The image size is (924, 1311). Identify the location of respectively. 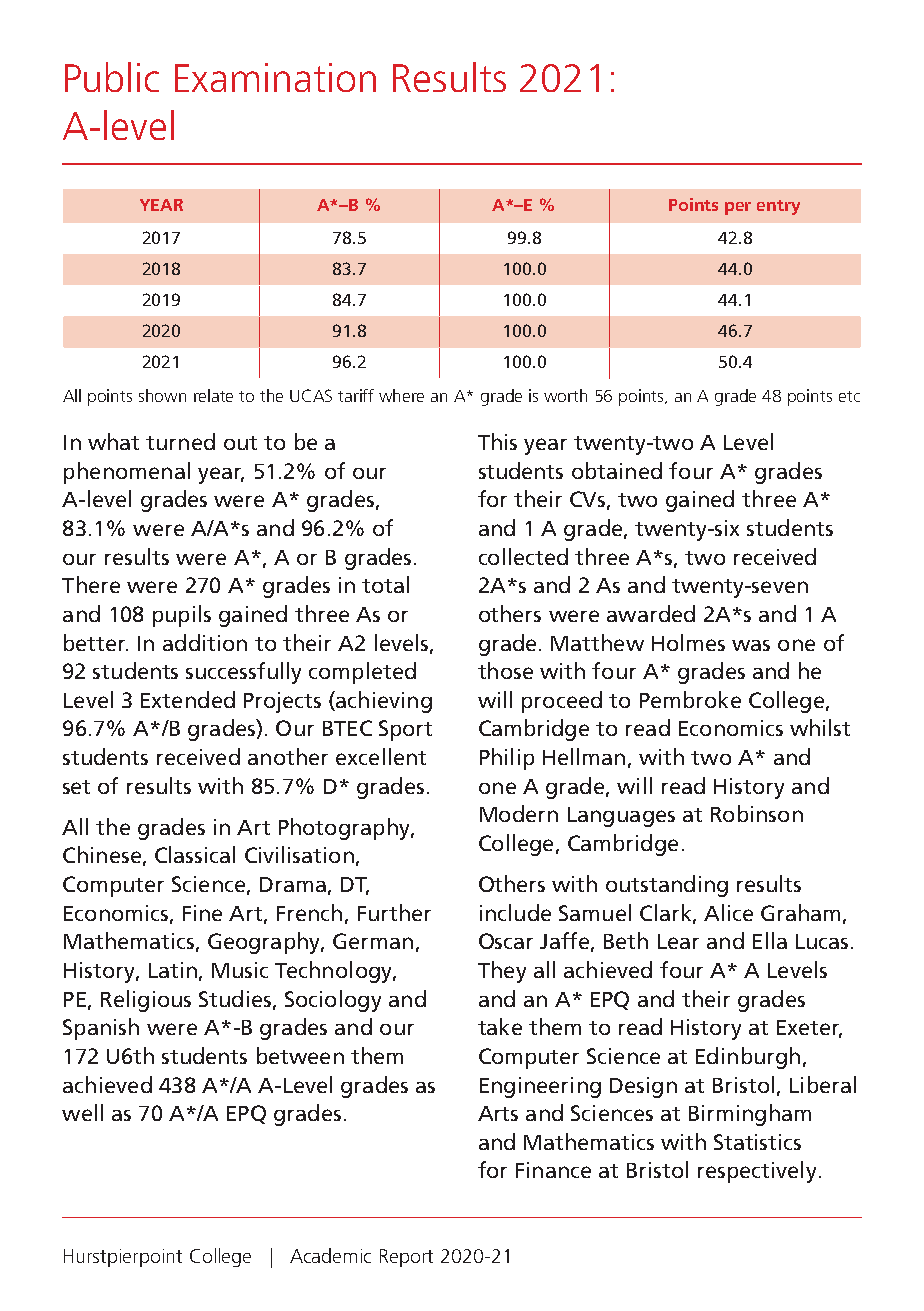
(757, 1172).
